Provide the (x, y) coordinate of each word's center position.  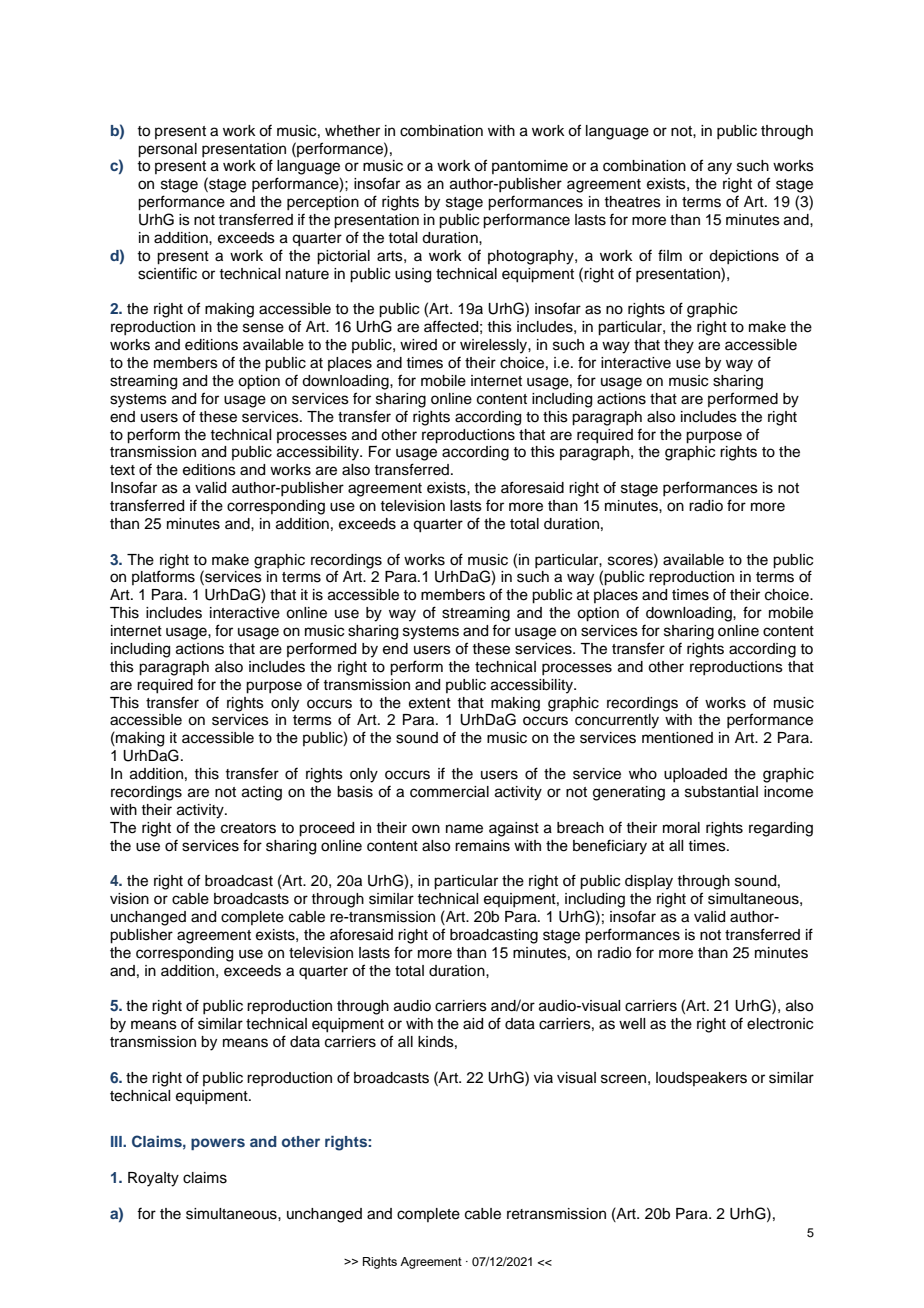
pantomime (530, 167)
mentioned (677, 738)
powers (218, 1144)
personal (167, 150)
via (543, 1077)
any (720, 168)
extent (430, 703)
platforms (163, 577)
